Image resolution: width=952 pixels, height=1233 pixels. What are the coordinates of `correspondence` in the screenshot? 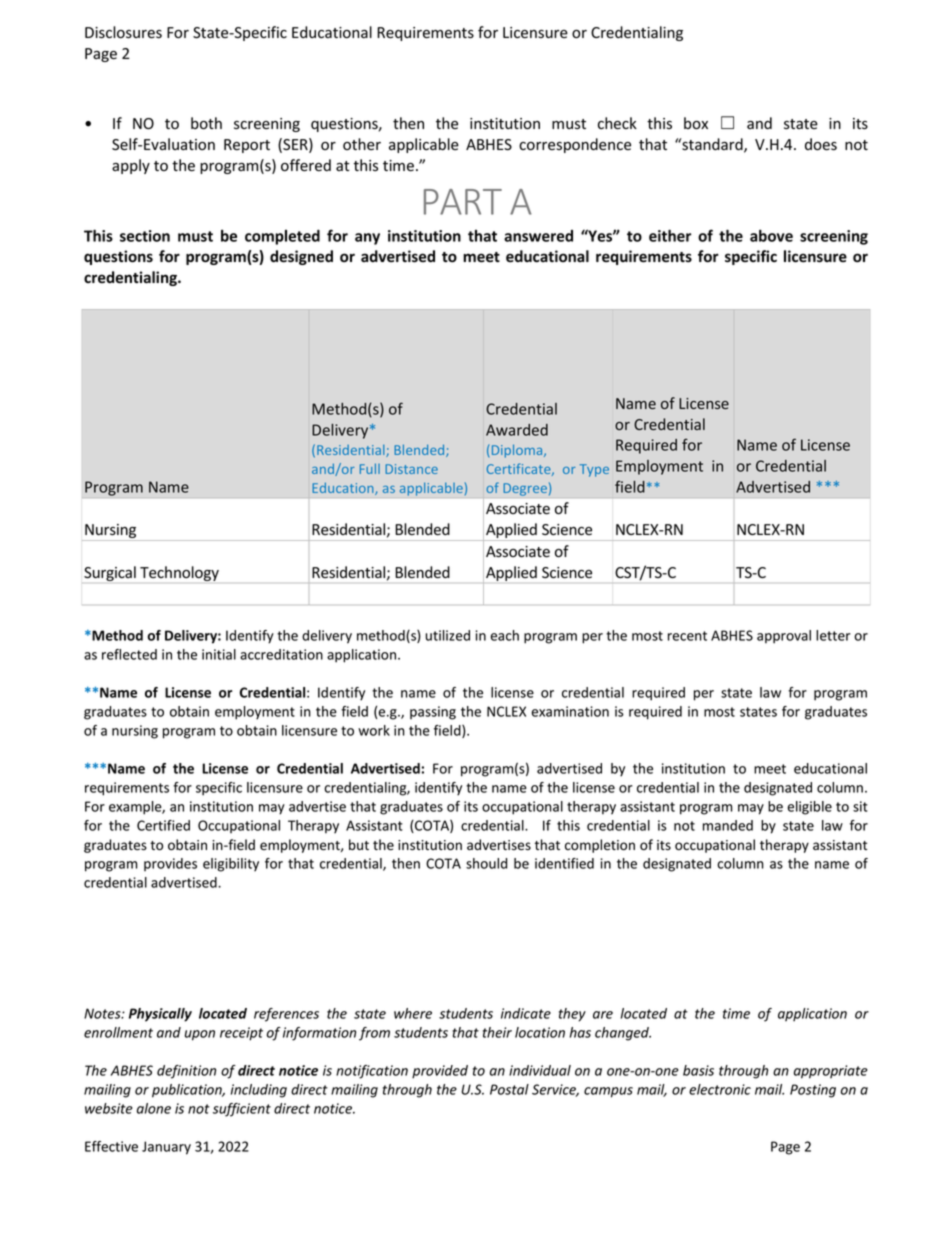 It's located at (575, 145).
